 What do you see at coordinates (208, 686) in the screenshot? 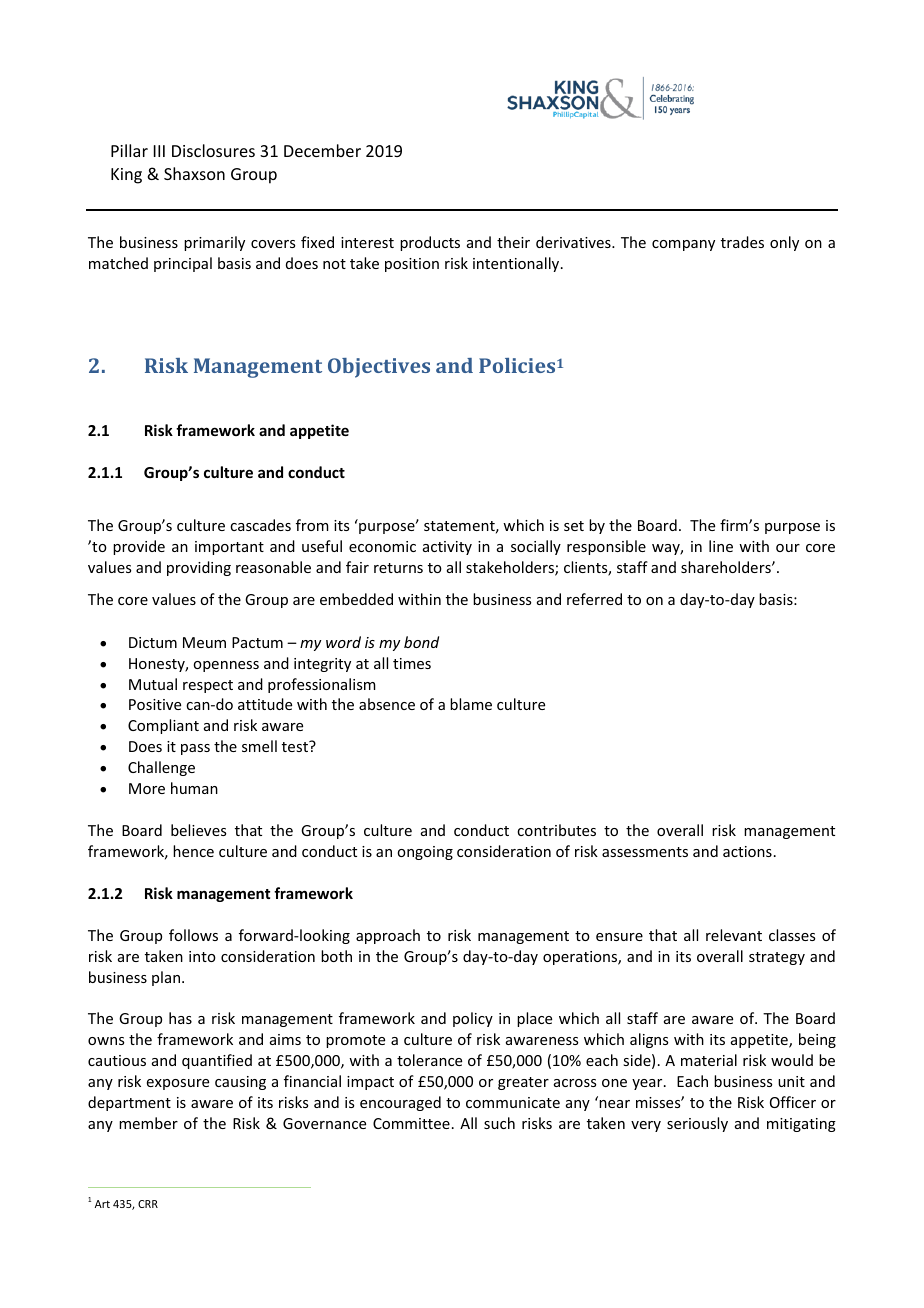
I see `respect` at bounding box center [208, 686].
